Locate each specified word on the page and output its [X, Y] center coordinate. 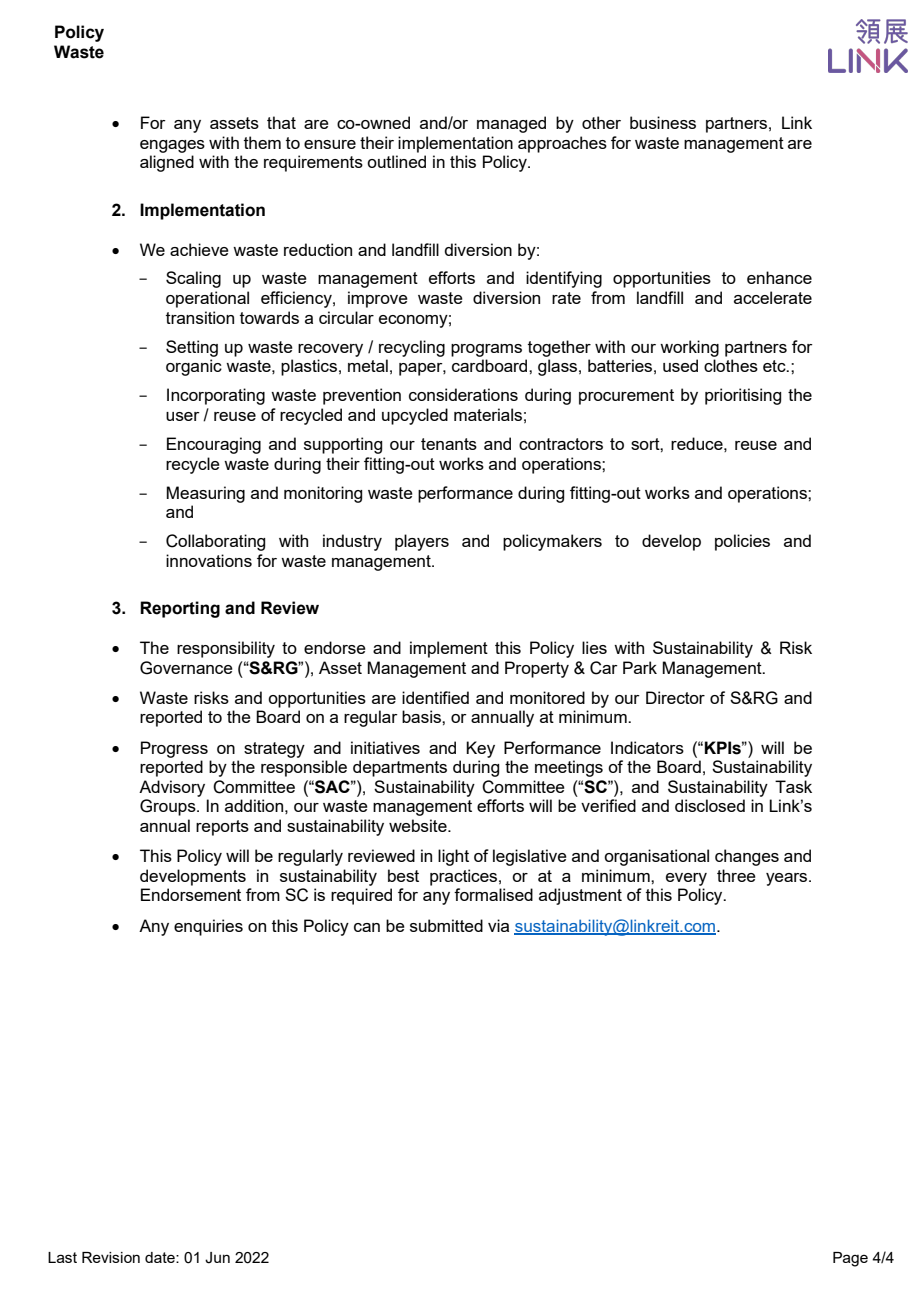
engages [172, 146]
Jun [217, 1258]
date [161, 1257]
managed [511, 124]
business [663, 122]
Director [675, 697]
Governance [186, 668]
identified [435, 697]
